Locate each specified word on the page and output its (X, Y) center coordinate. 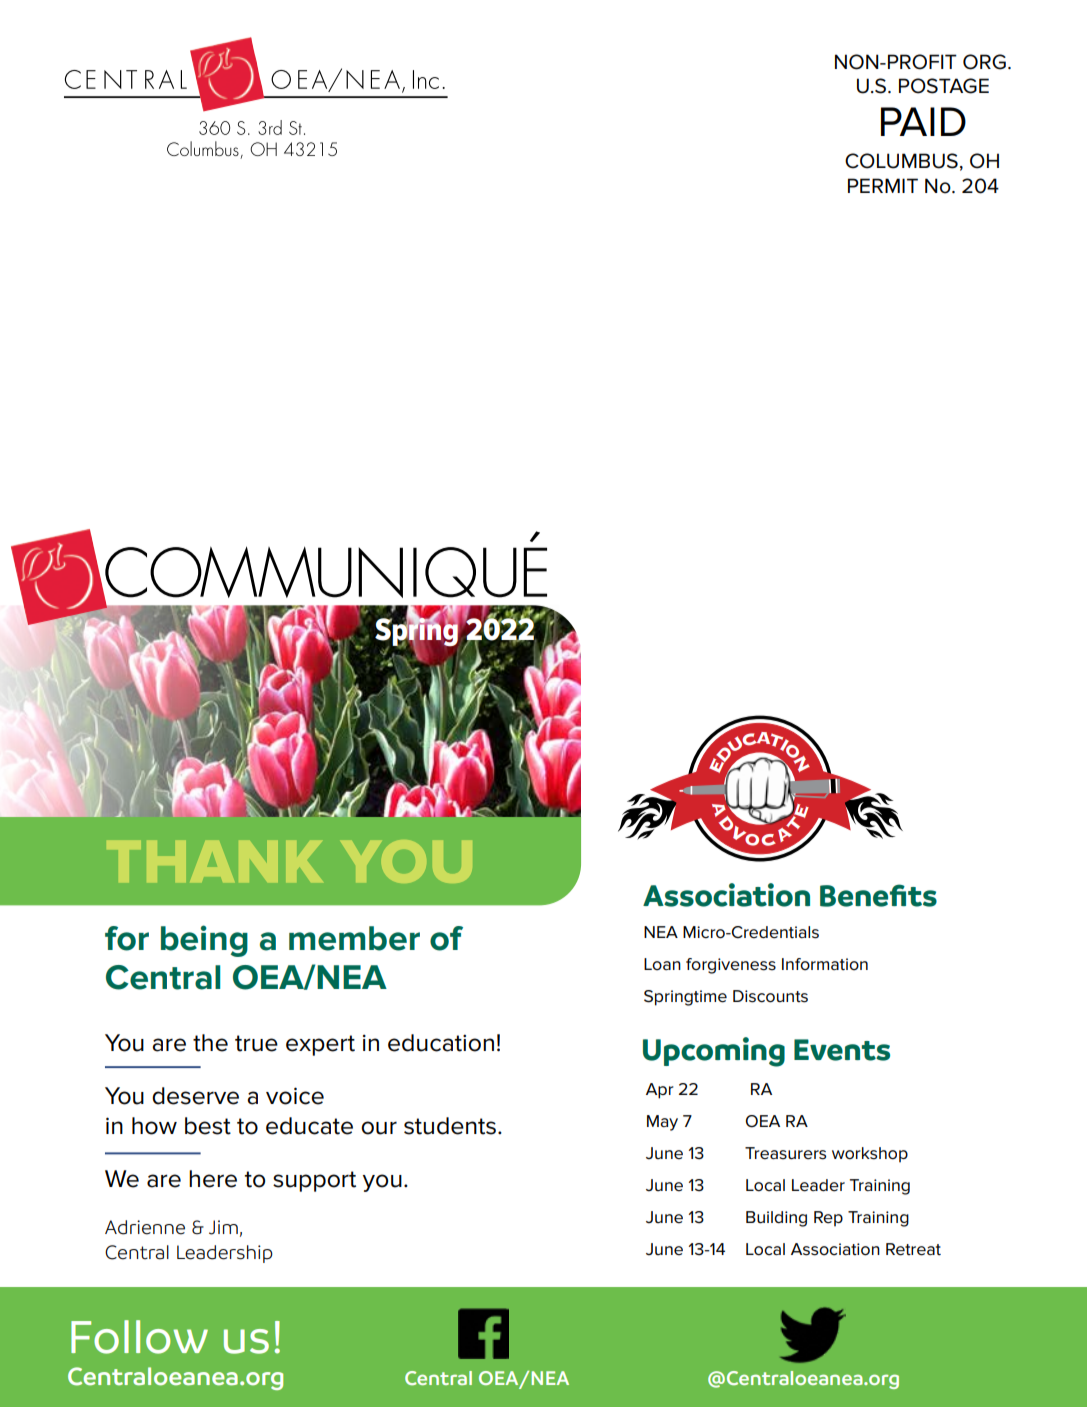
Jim (223, 1227)
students (450, 1126)
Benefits (878, 895)
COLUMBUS (901, 161)
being (204, 941)
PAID (923, 121)
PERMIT (883, 185)
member (354, 938)
